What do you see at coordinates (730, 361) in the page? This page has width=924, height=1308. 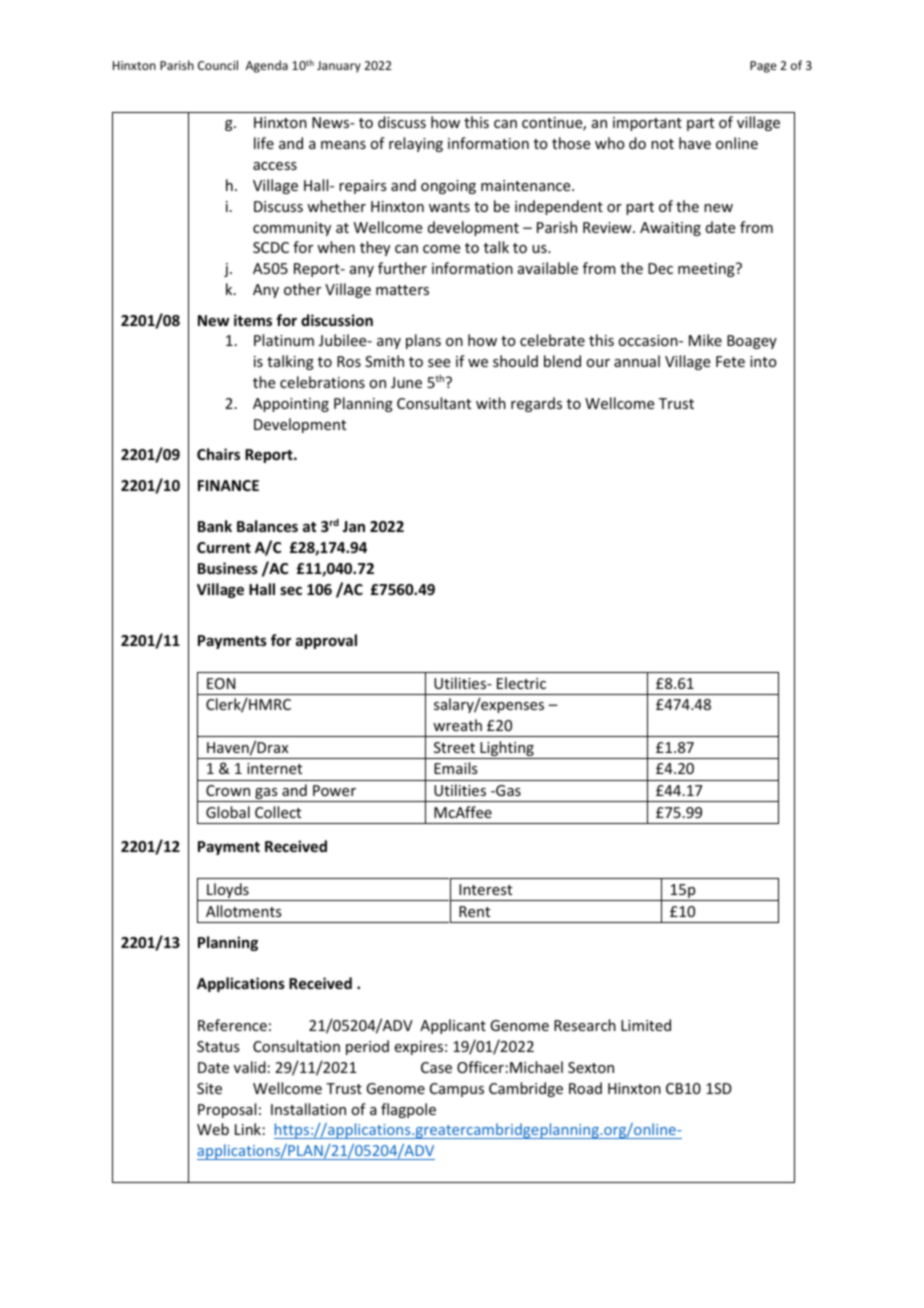 I see `Fete` at bounding box center [730, 361].
